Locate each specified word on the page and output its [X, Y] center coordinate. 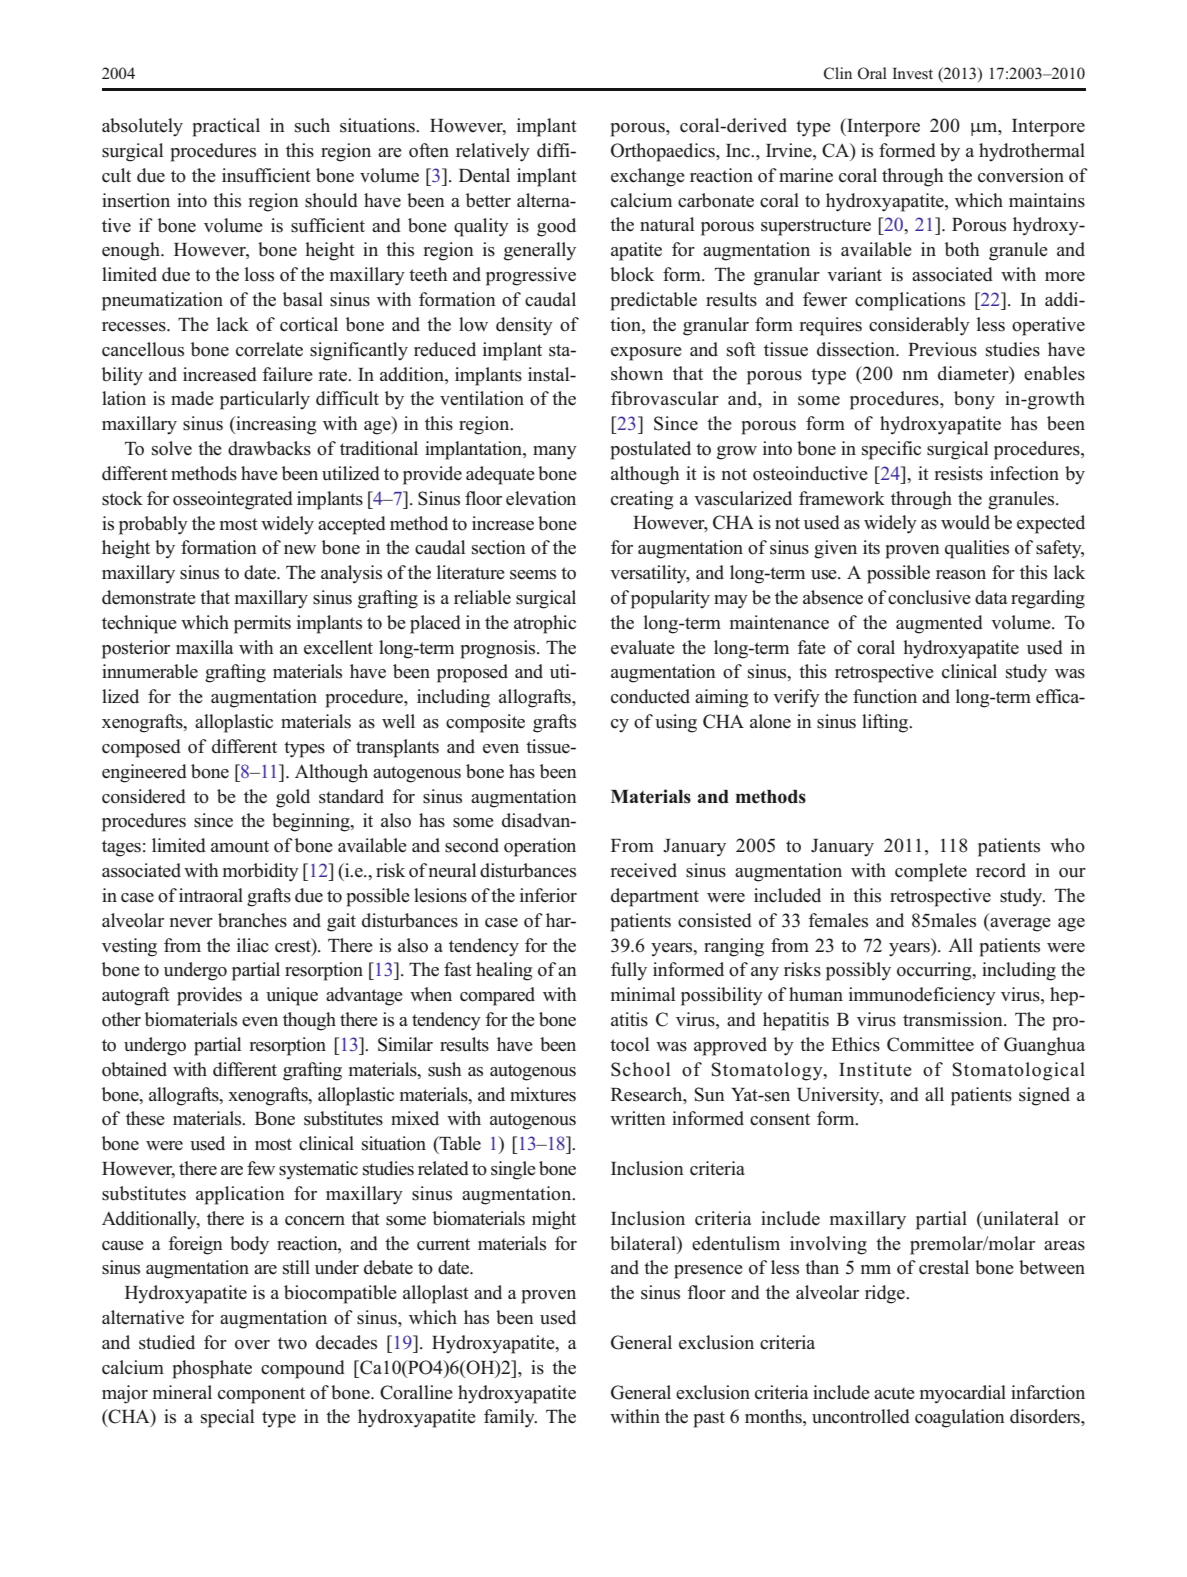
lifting [886, 723]
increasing [275, 425]
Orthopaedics [664, 152]
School [640, 1069]
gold [293, 798]
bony [974, 400]
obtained [134, 1069]
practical [226, 127]
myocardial [963, 1394]
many [555, 453]
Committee [930, 1044]
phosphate [212, 1369]
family [510, 1418]
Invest [912, 73]
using [676, 723]
